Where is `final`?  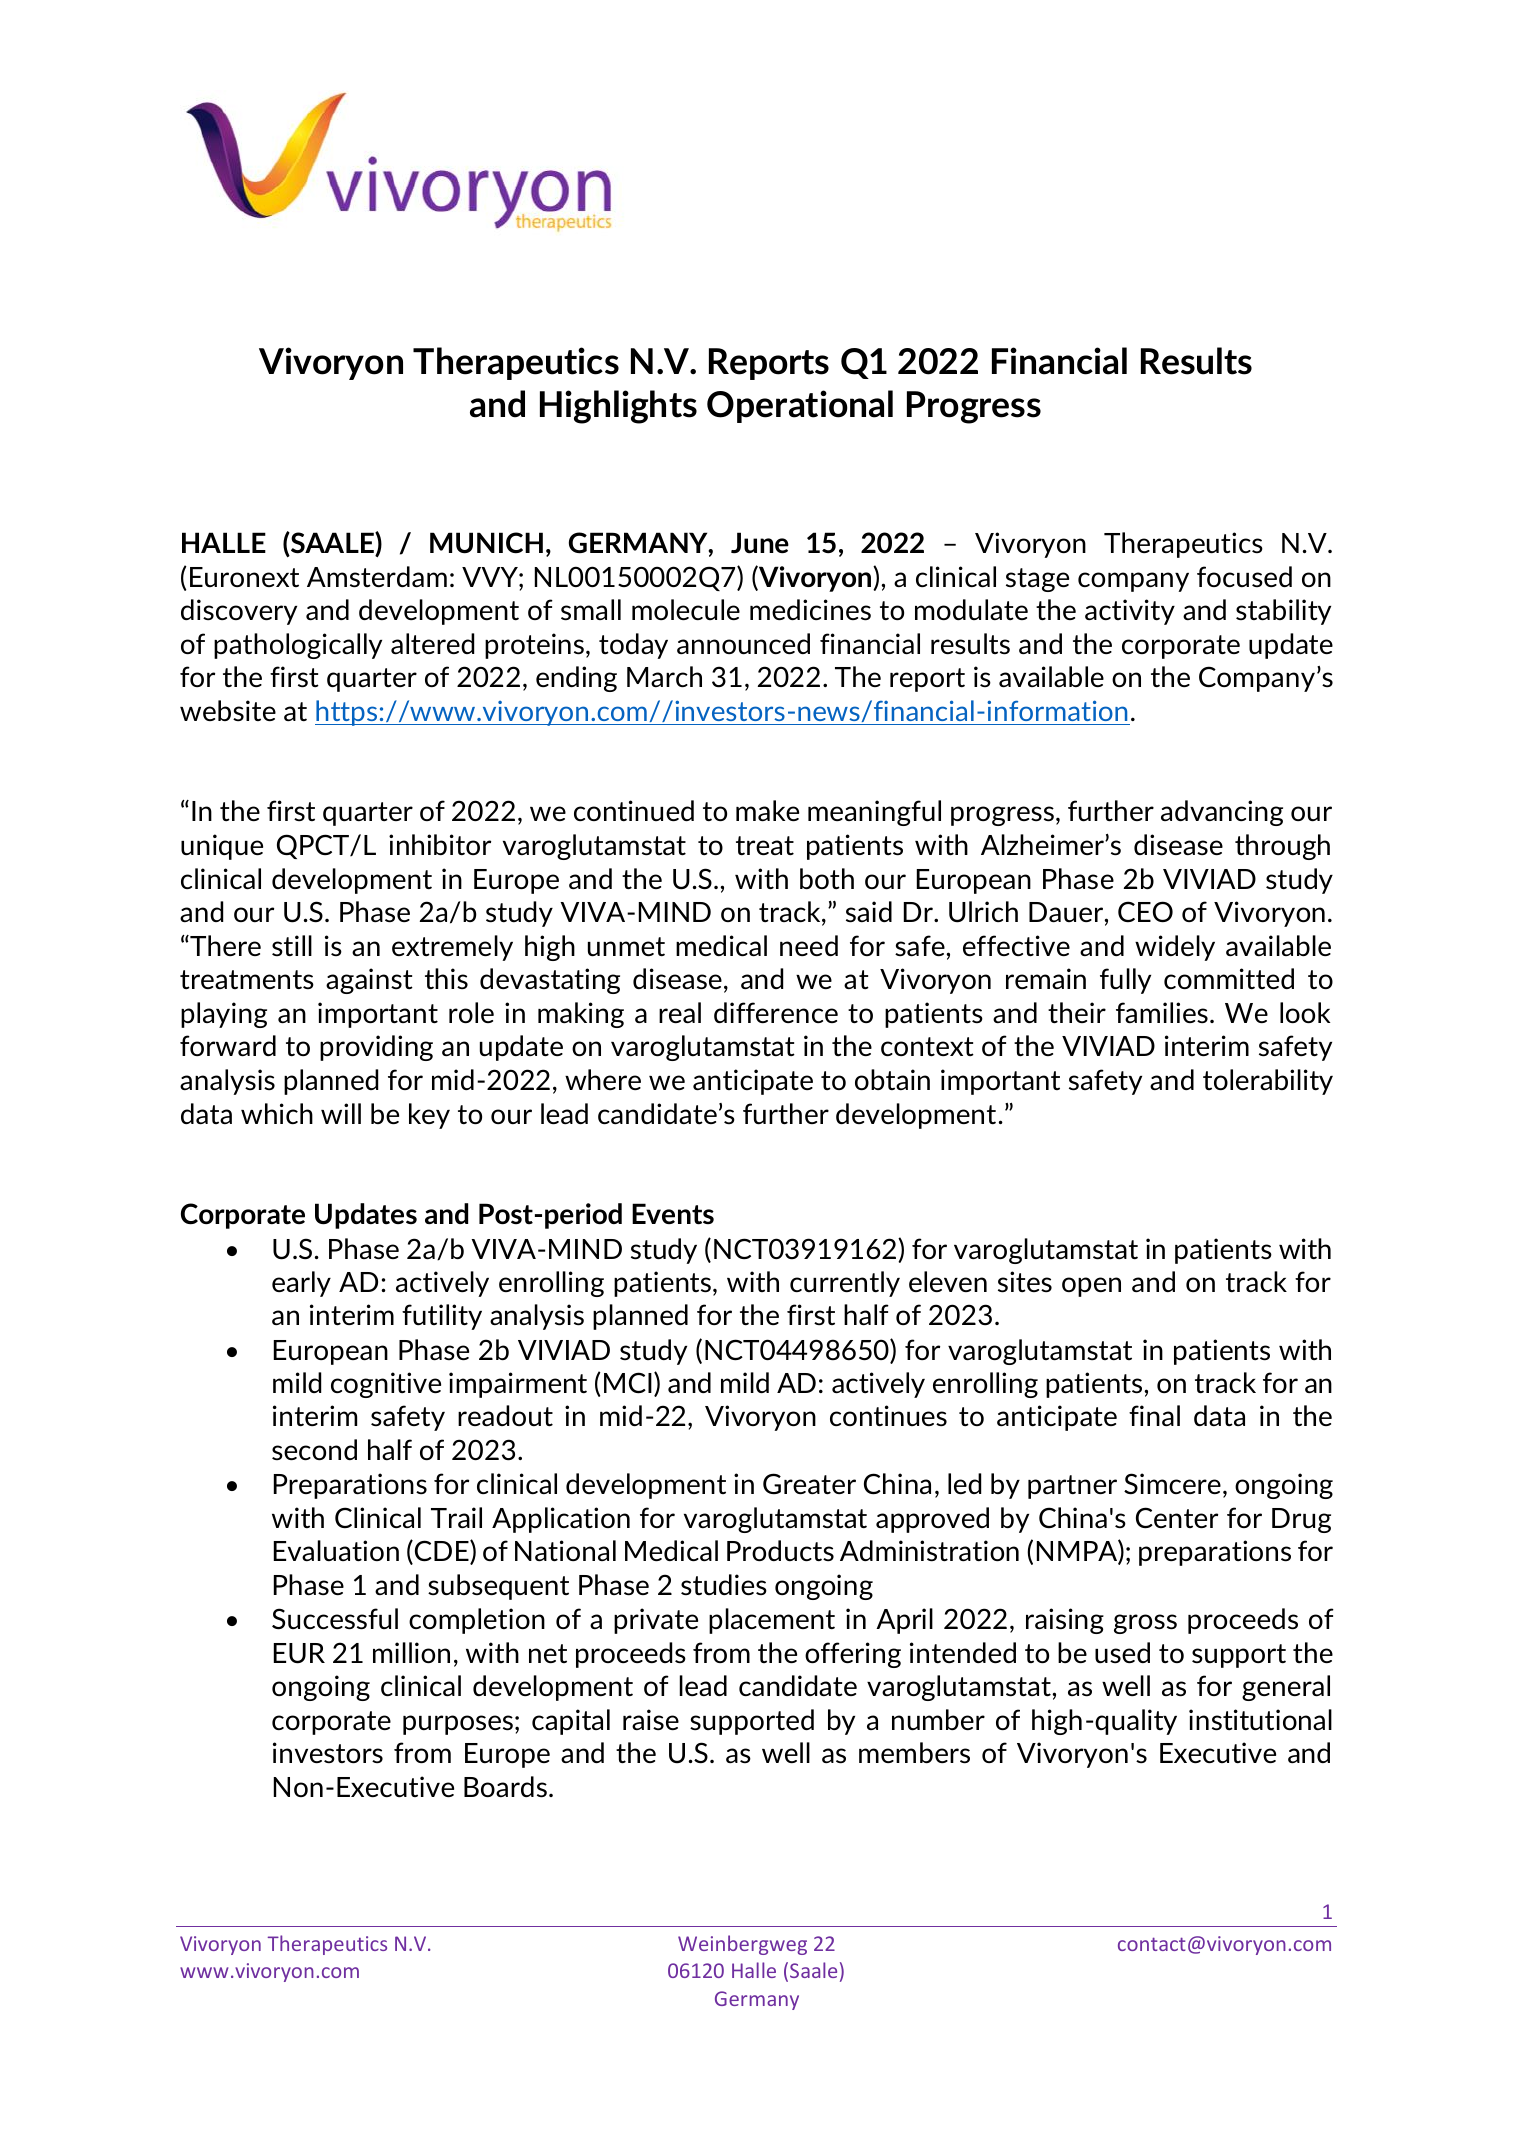
final is located at coordinates (1154, 1415).
